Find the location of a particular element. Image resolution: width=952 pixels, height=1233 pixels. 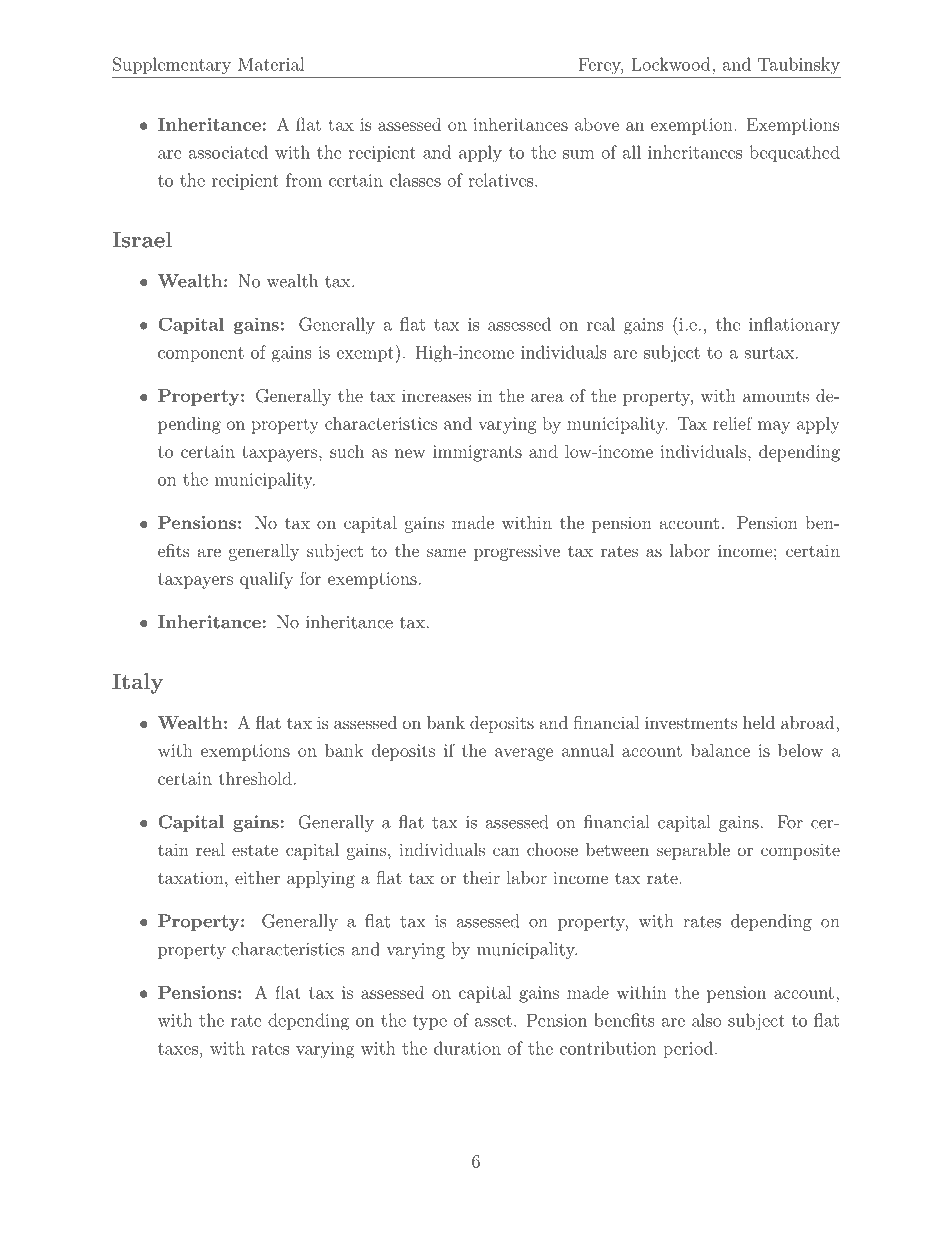

average is located at coordinates (524, 754).
